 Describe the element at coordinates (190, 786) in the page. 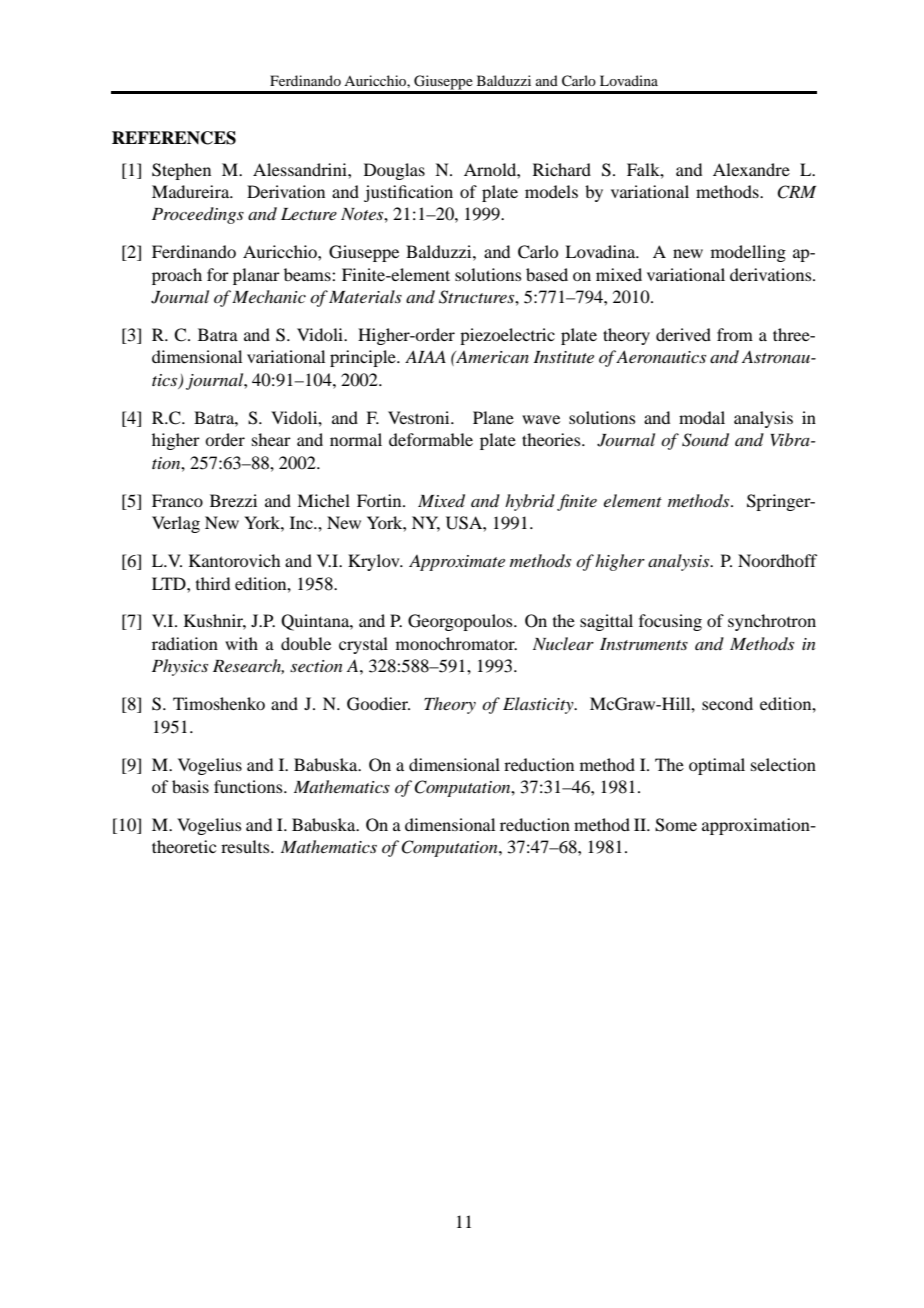

I see `basis` at that location.
